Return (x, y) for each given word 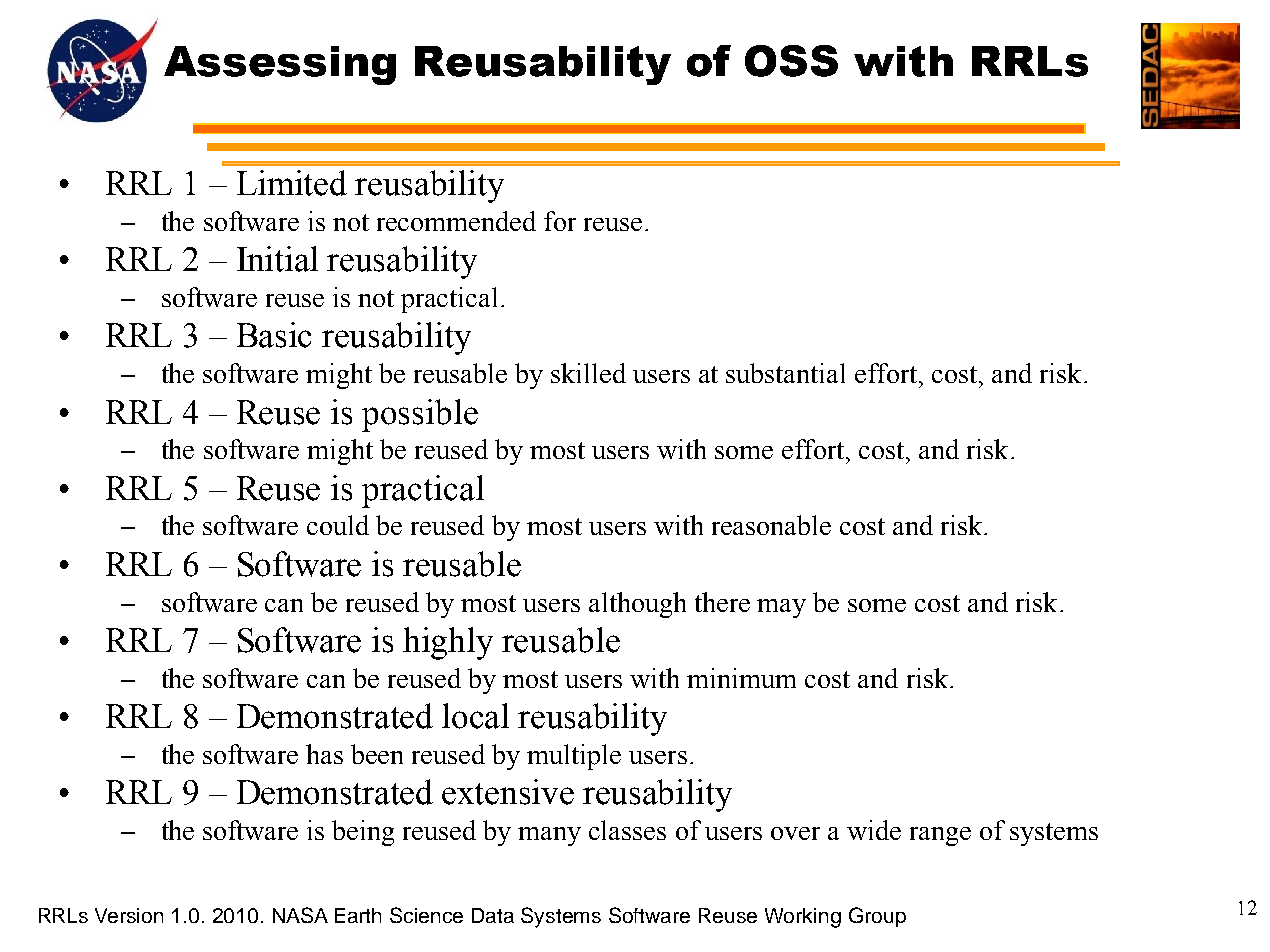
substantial (785, 373)
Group (877, 917)
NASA (300, 915)
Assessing (280, 65)
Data (493, 915)
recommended (456, 221)
